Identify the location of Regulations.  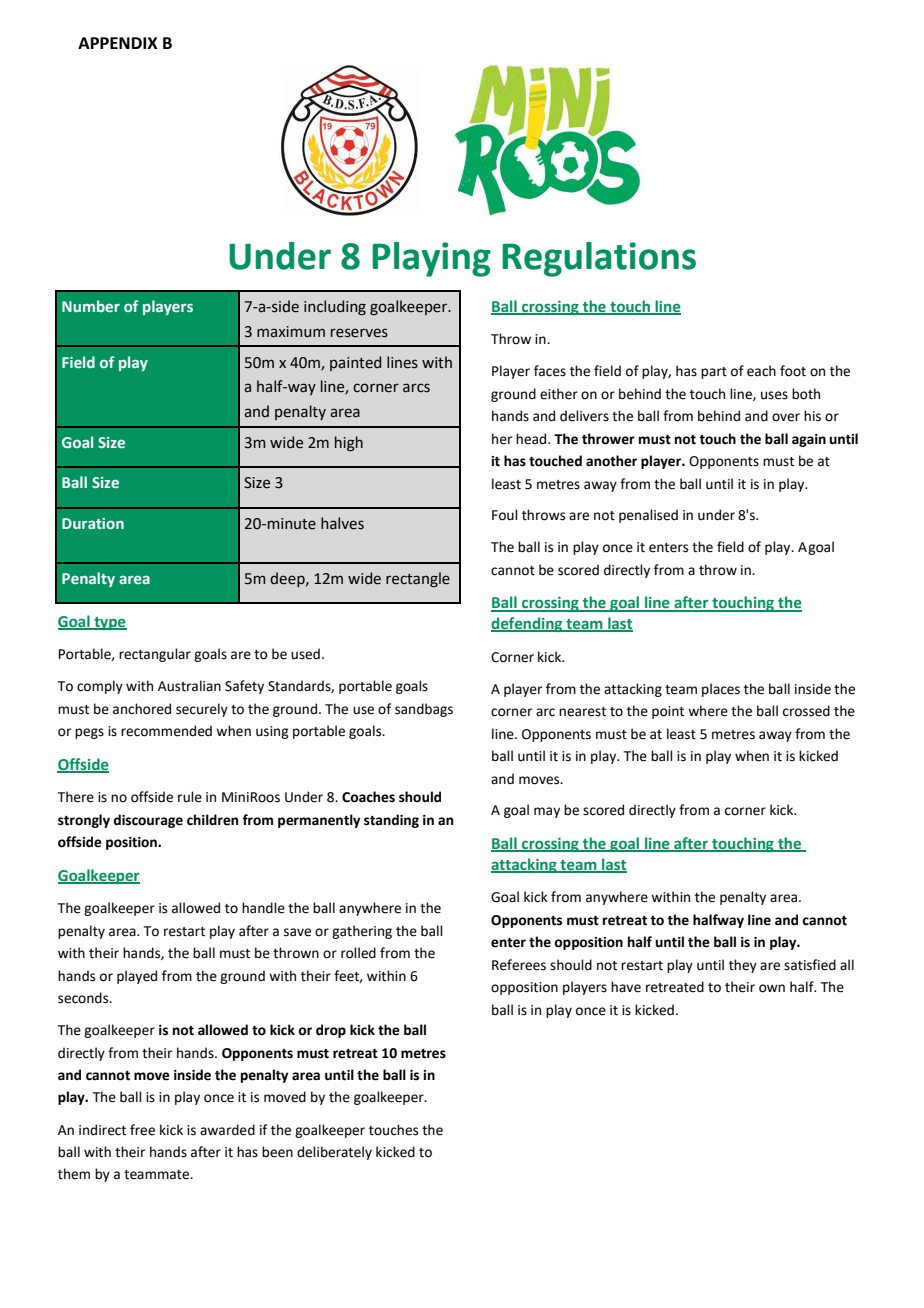
(599, 259).
